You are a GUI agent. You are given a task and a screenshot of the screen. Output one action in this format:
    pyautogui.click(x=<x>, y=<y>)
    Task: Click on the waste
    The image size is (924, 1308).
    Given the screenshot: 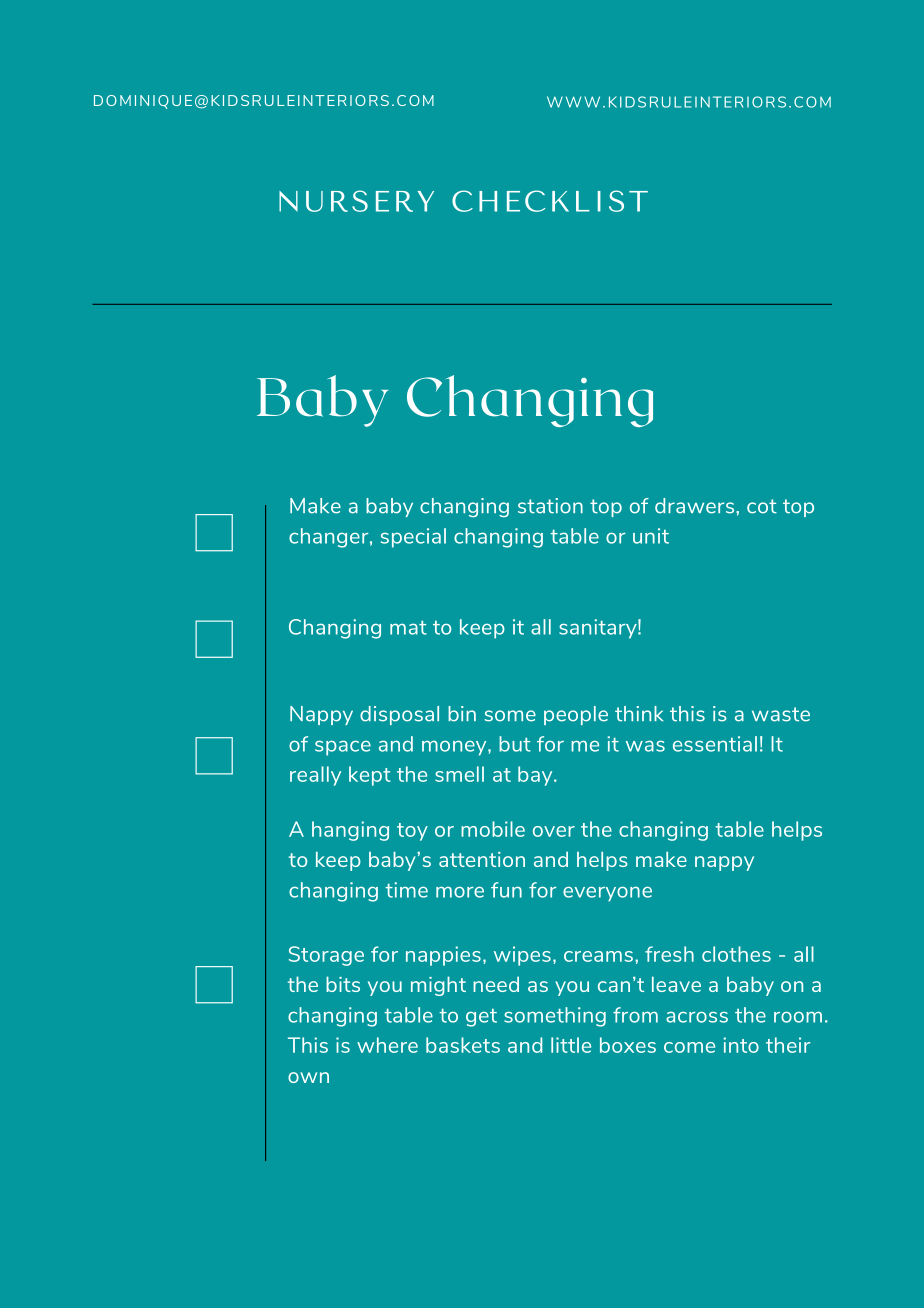 What is the action you would take?
    pyautogui.click(x=781, y=714)
